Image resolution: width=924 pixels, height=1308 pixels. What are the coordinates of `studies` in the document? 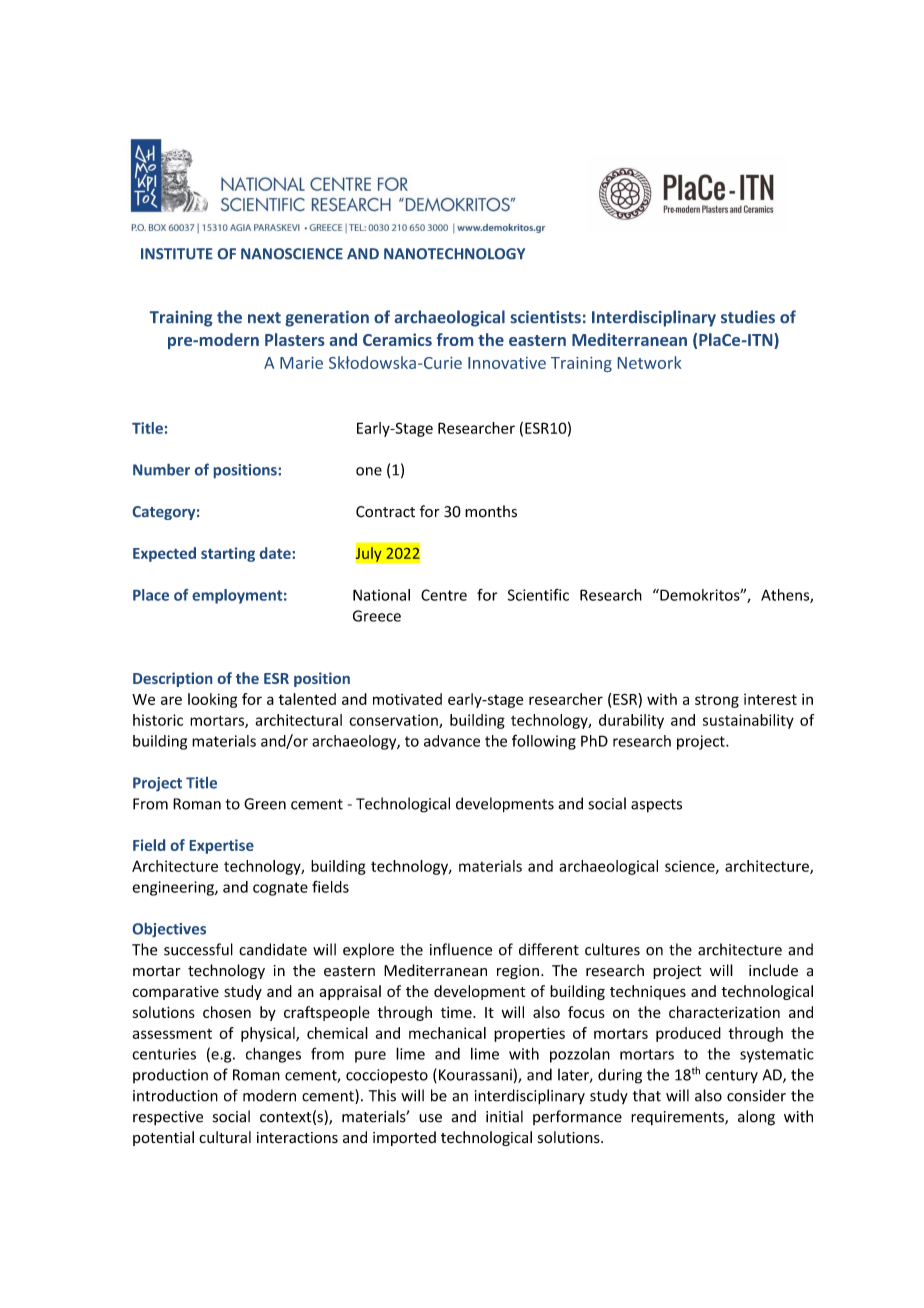 It's located at (748, 316).
